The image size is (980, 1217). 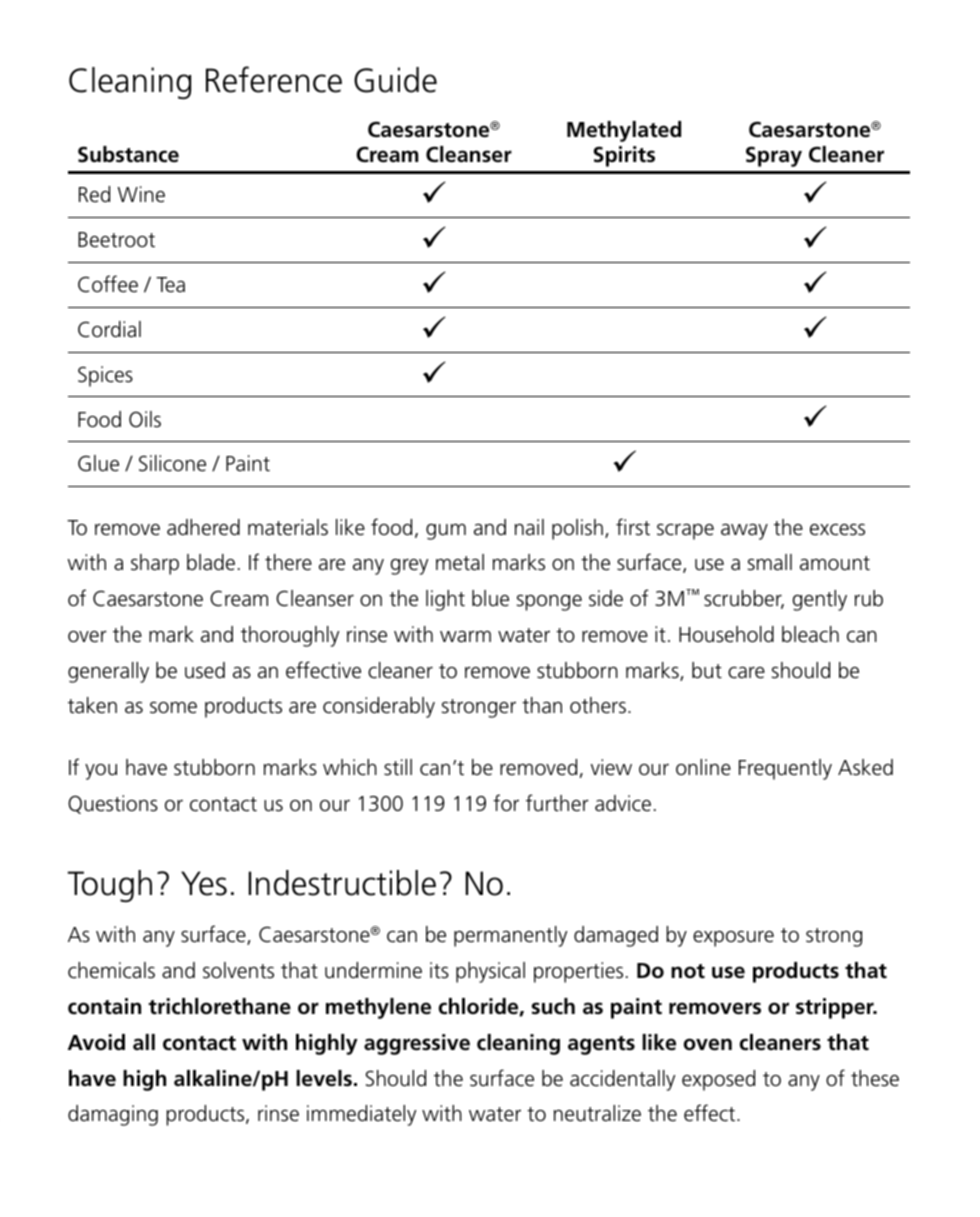 What do you see at coordinates (211, 562) in the page?
I see `blade` at bounding box center [211, 562].
